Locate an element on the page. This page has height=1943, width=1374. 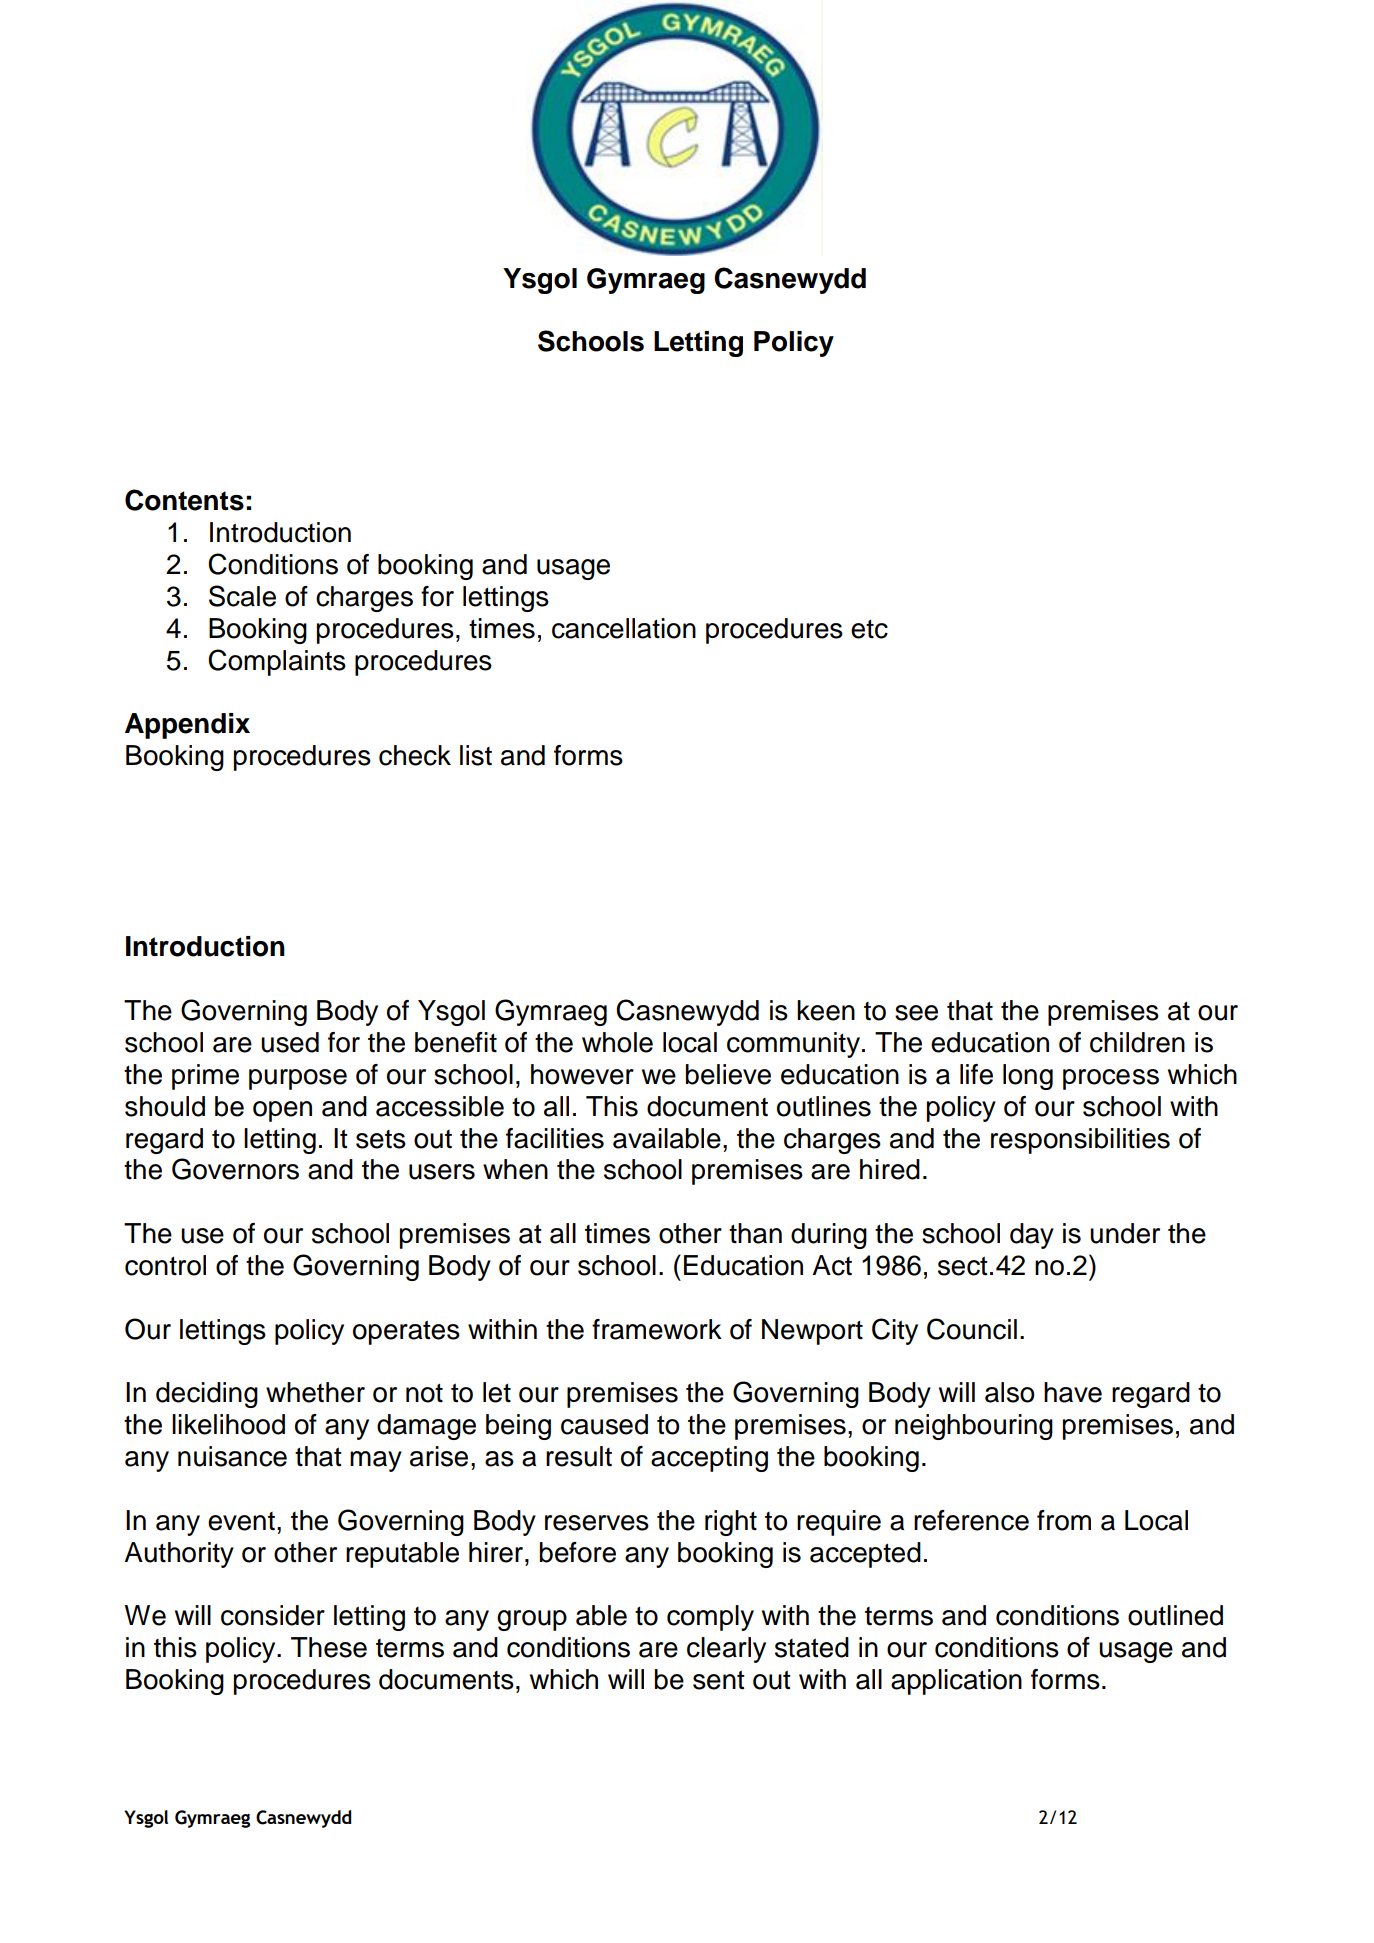
Scale is located at coordinates (242, 596).
